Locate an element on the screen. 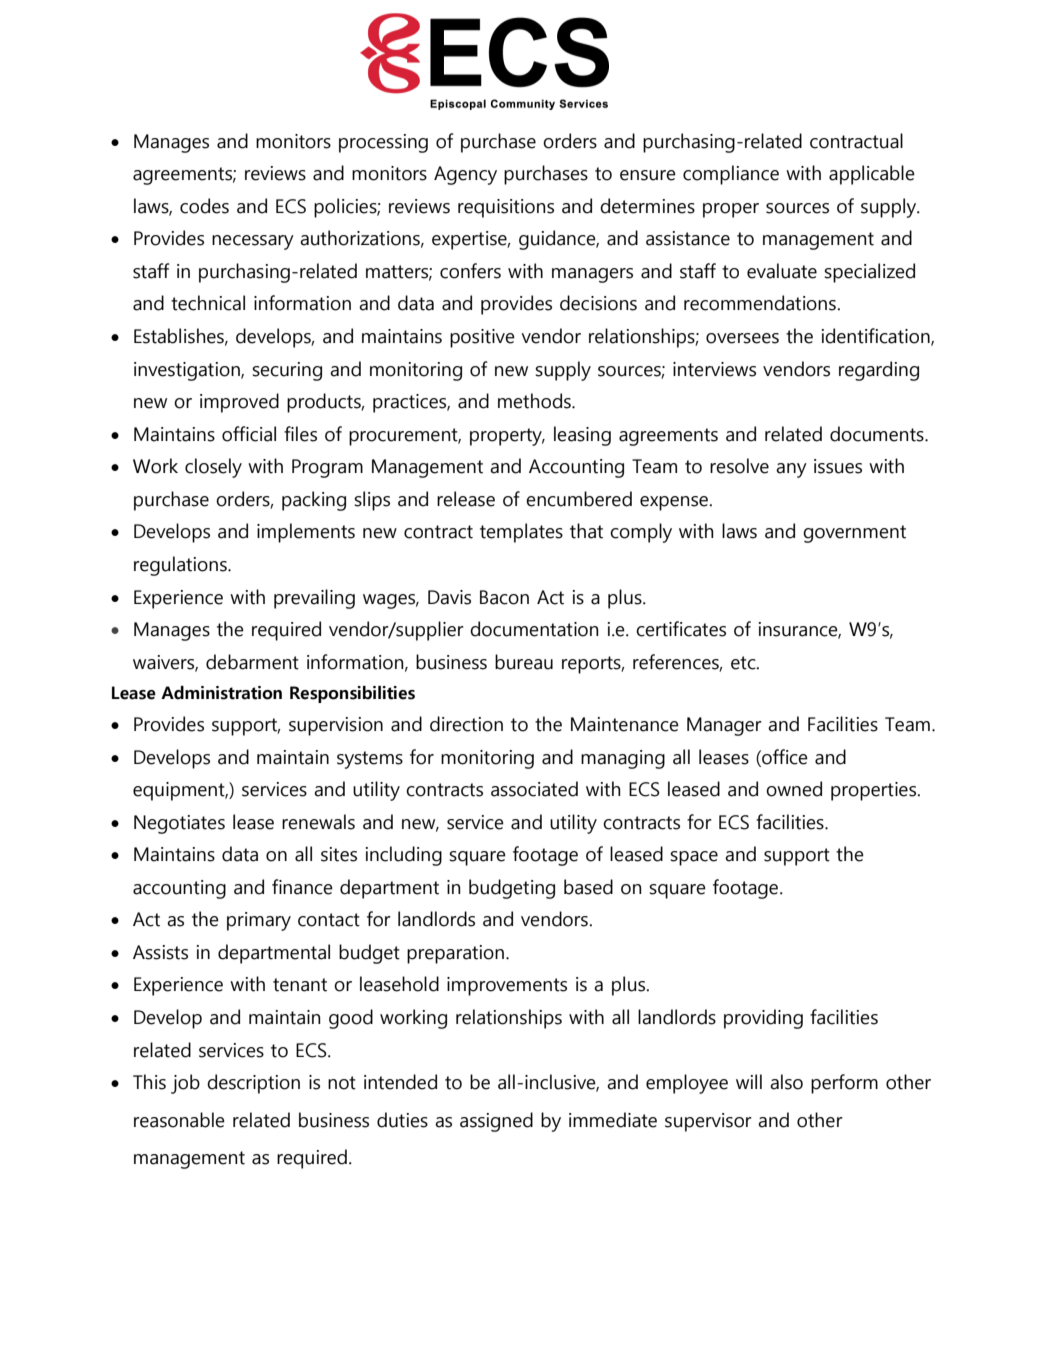 The width and height of the screenshot is (1048, 1356). codes is located at coordinates (204, 206).
